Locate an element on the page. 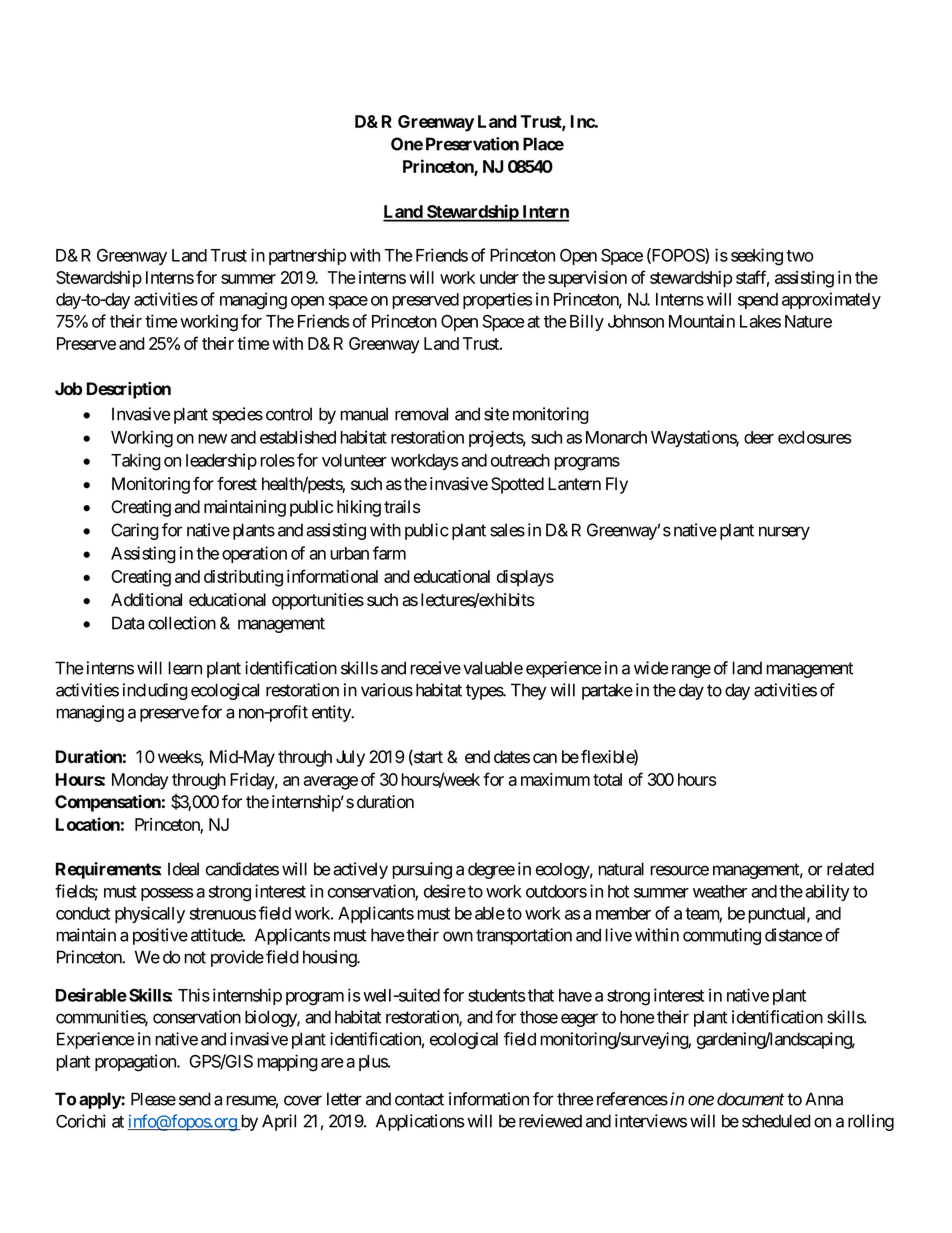 The image size is (952, 1233). related is located at coordinates (850, 869).
